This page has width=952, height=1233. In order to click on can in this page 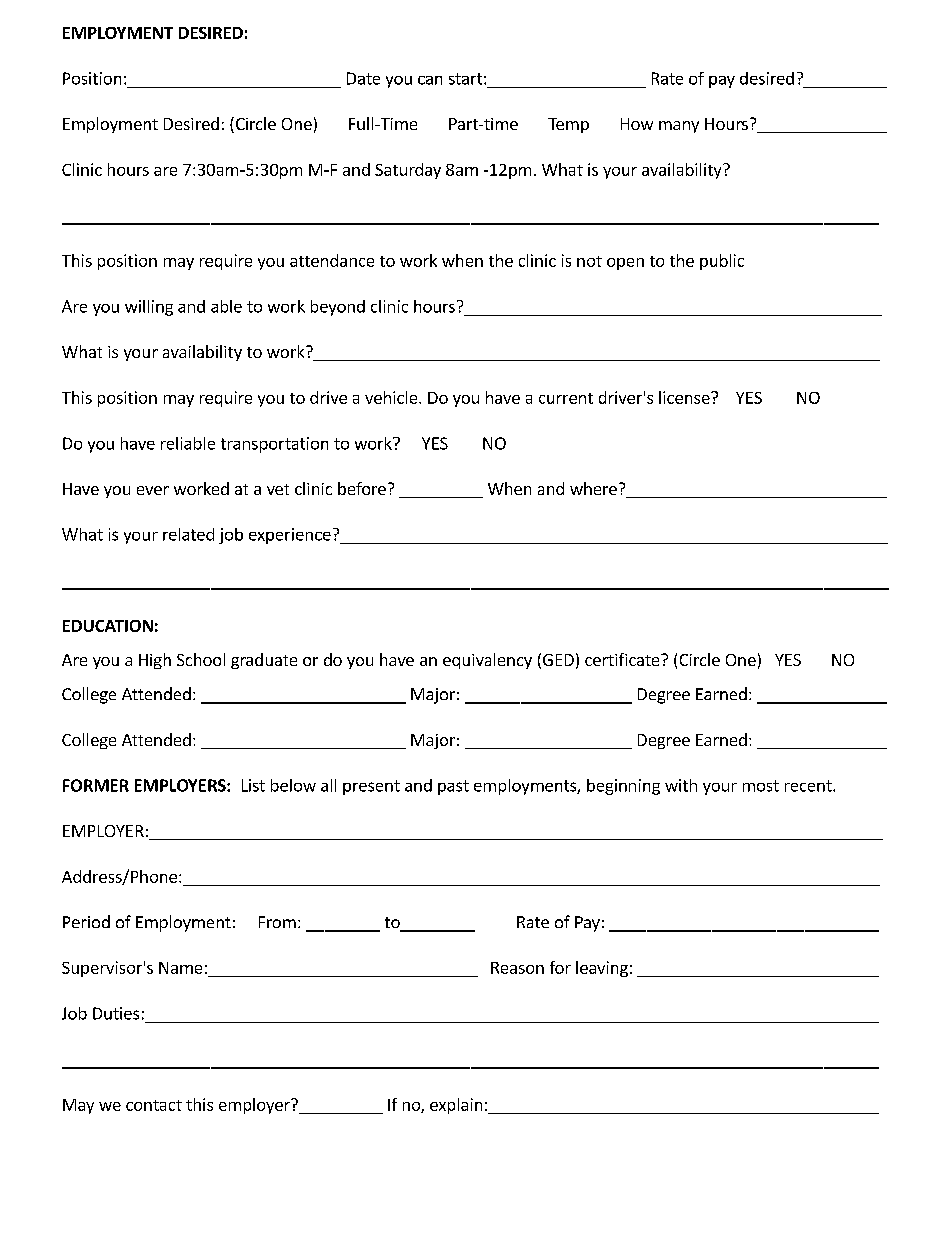, I will do `click(430, 80)`.
